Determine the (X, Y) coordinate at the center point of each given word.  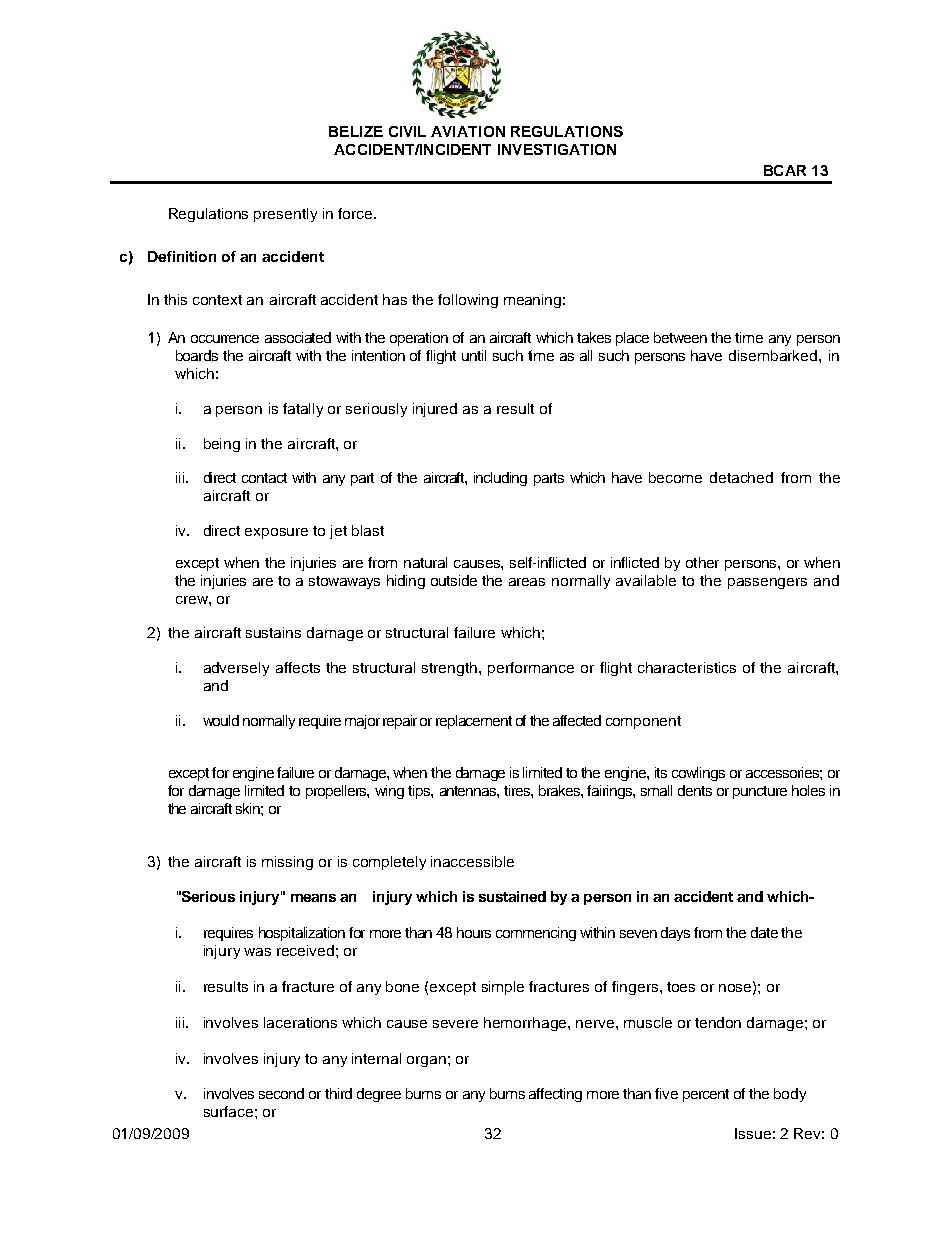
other (702, 562)
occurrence (225, 339)
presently (285, 215)
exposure (276, 533)
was (257, 952)
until (474, 355)
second (281, 1093)
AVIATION (468, 131)
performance (531, 669)
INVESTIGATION (557, 149)
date (764, 932)
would (221, 720)
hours (474, 932)
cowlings (698, 774)
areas (527, 582)
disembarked (774, 355)
